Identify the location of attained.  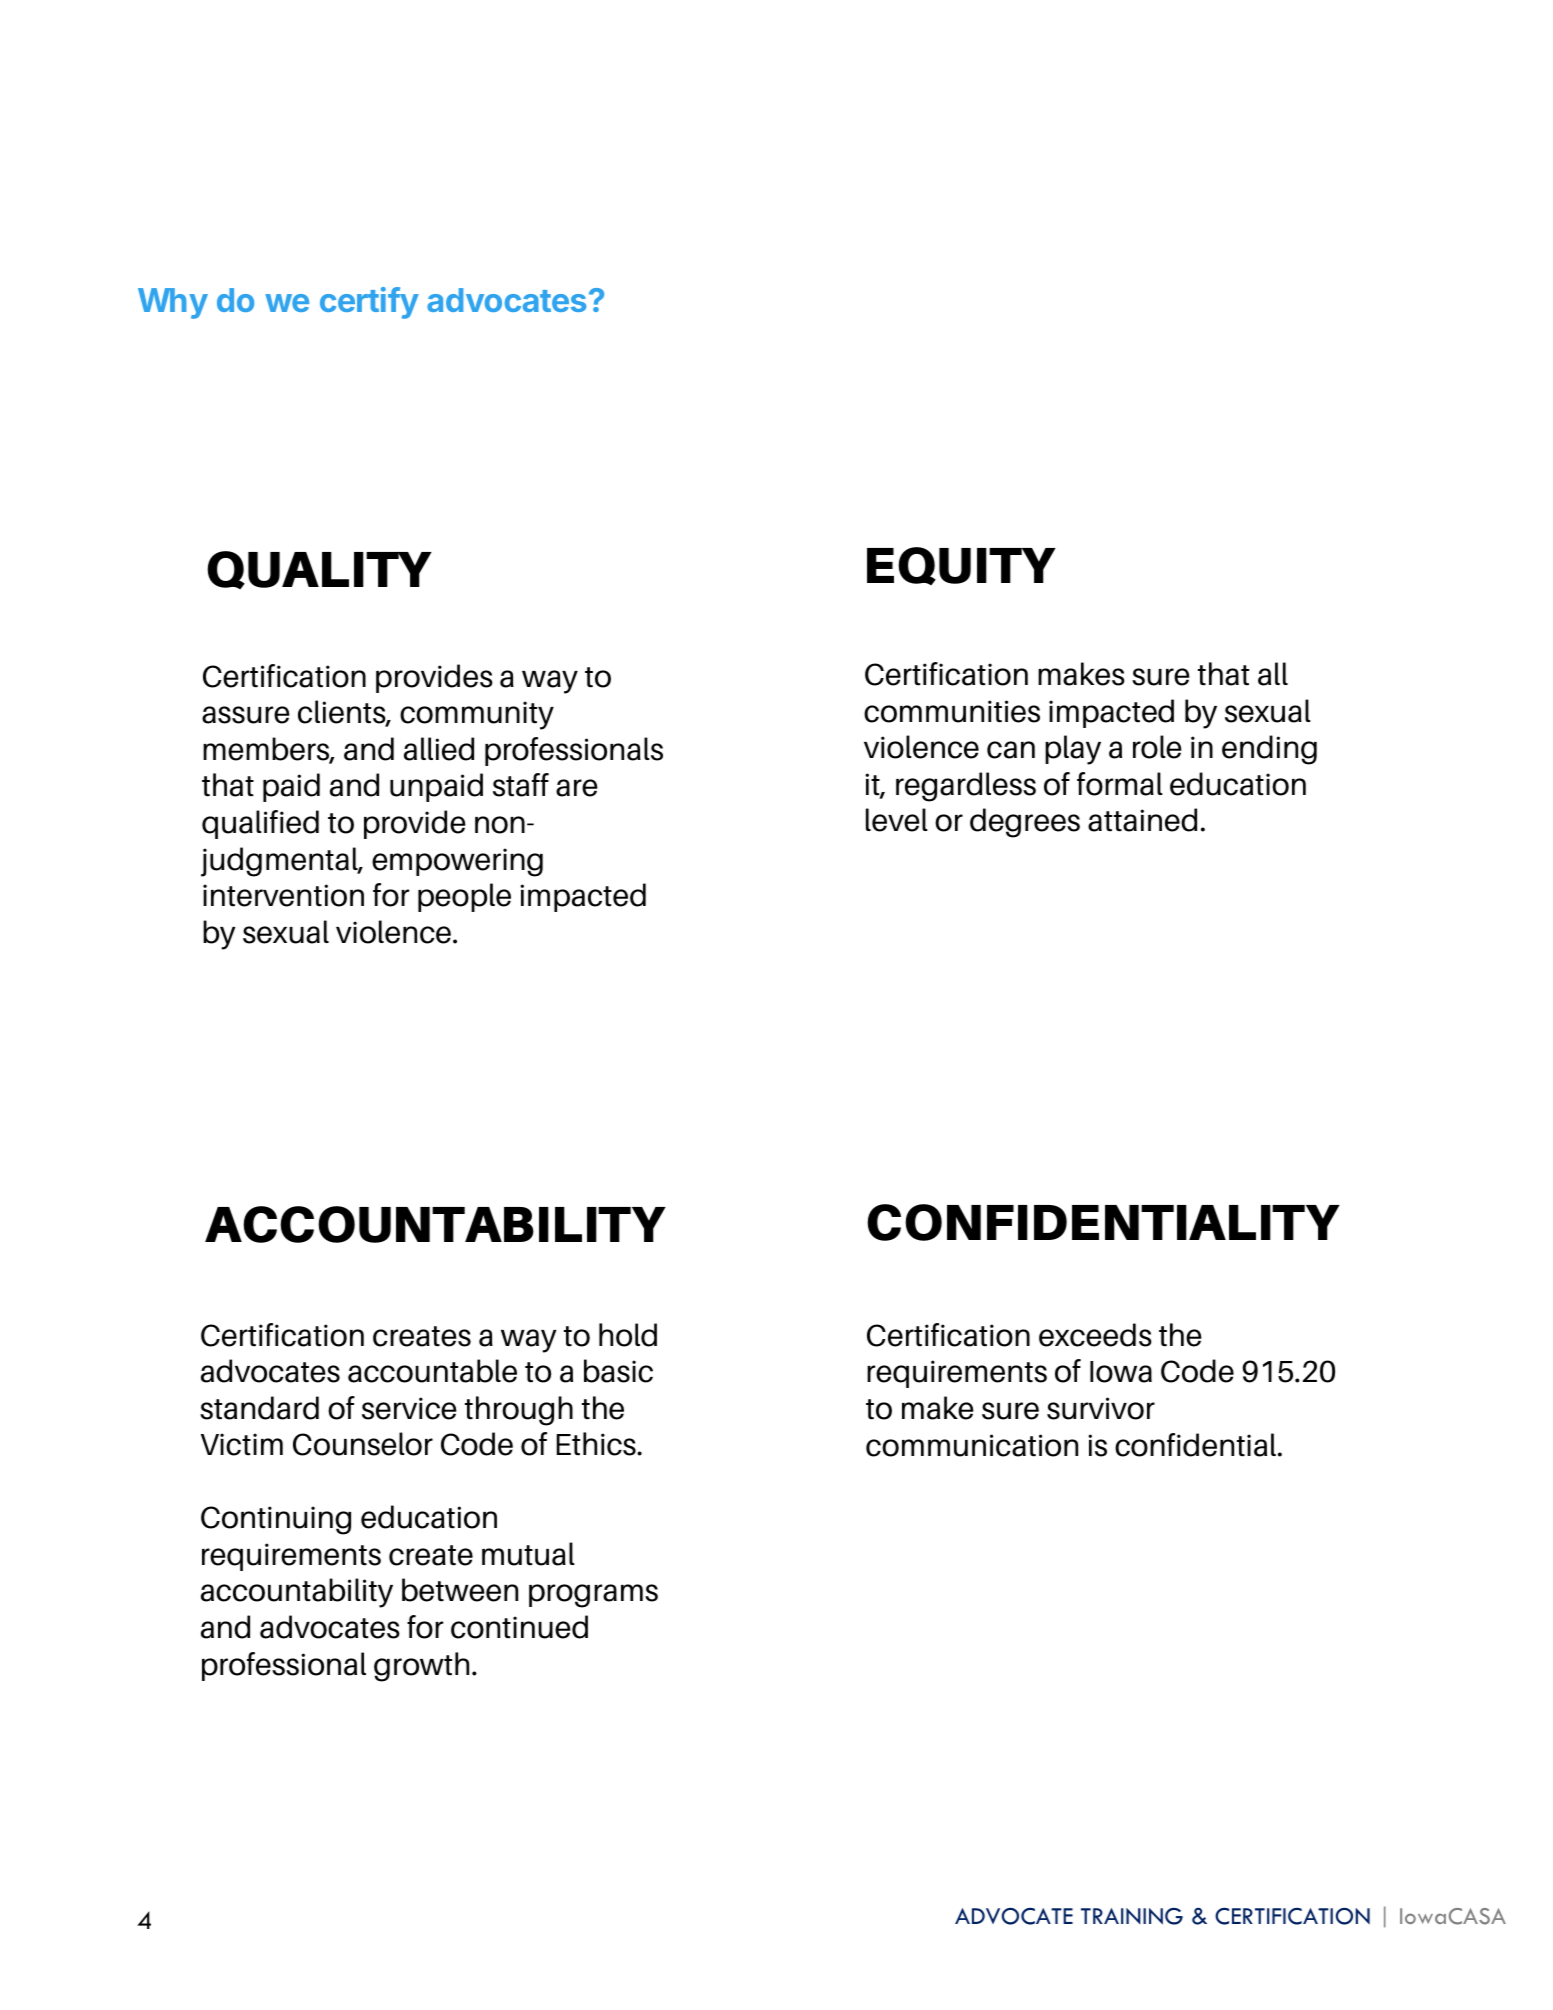
(1142, 820).
